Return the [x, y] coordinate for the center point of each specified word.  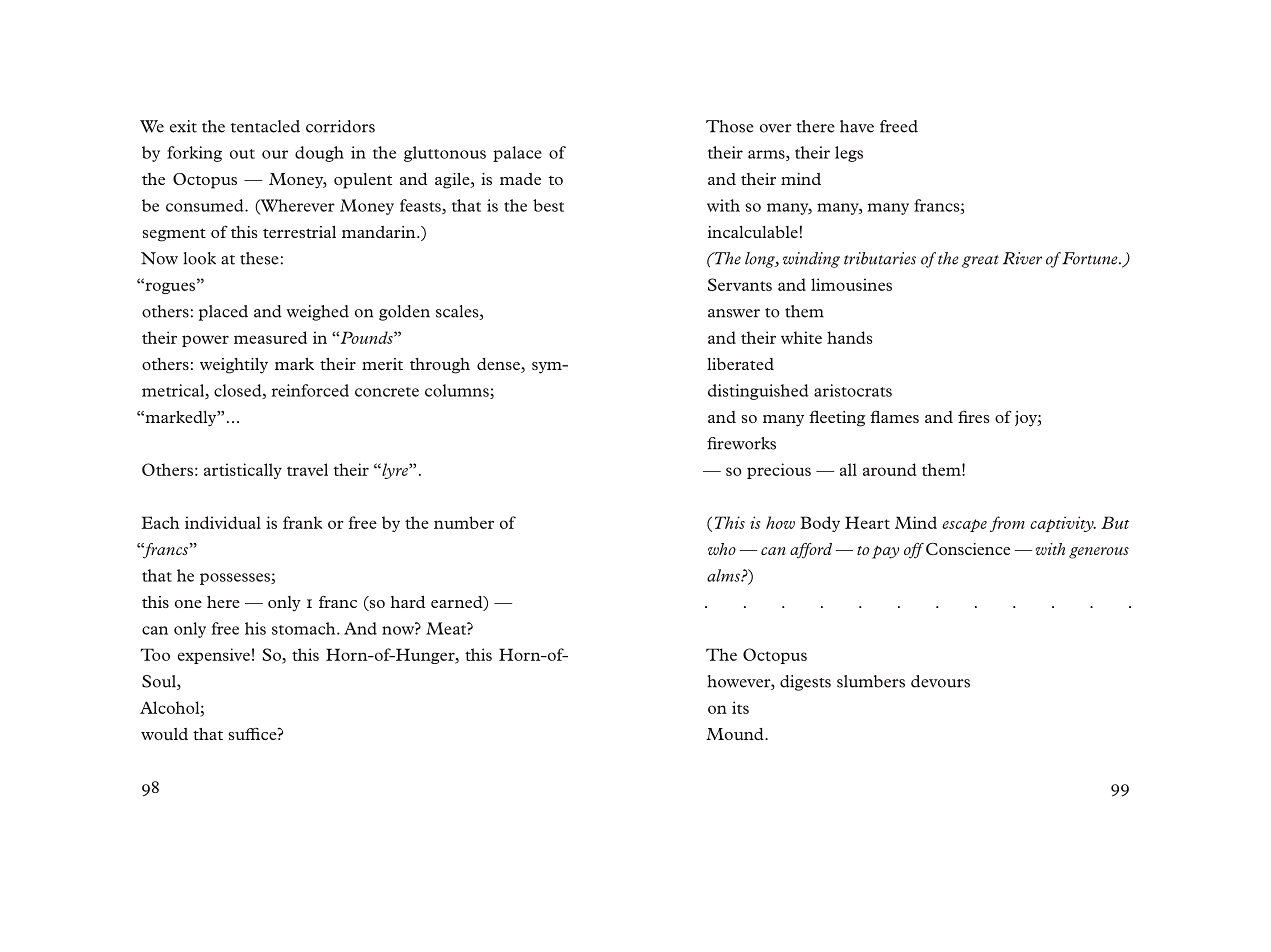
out [242, 154]
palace [517, 154]
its [740, 707]
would [164, 734]
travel [307, 469]
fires [973, 416]
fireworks [741, 443]
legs [849, 154]
